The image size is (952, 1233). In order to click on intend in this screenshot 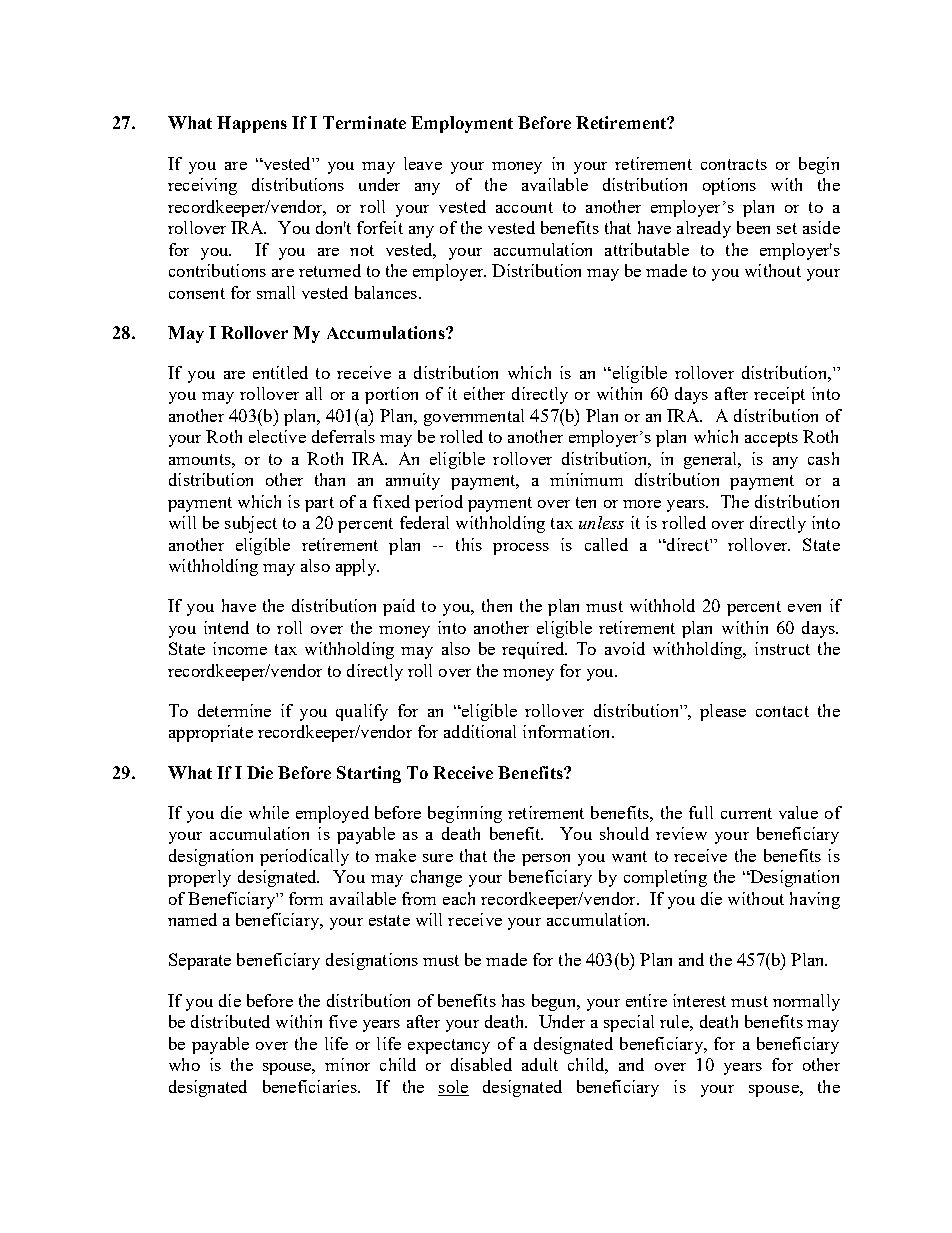, I will do `click(226, 627)`.
